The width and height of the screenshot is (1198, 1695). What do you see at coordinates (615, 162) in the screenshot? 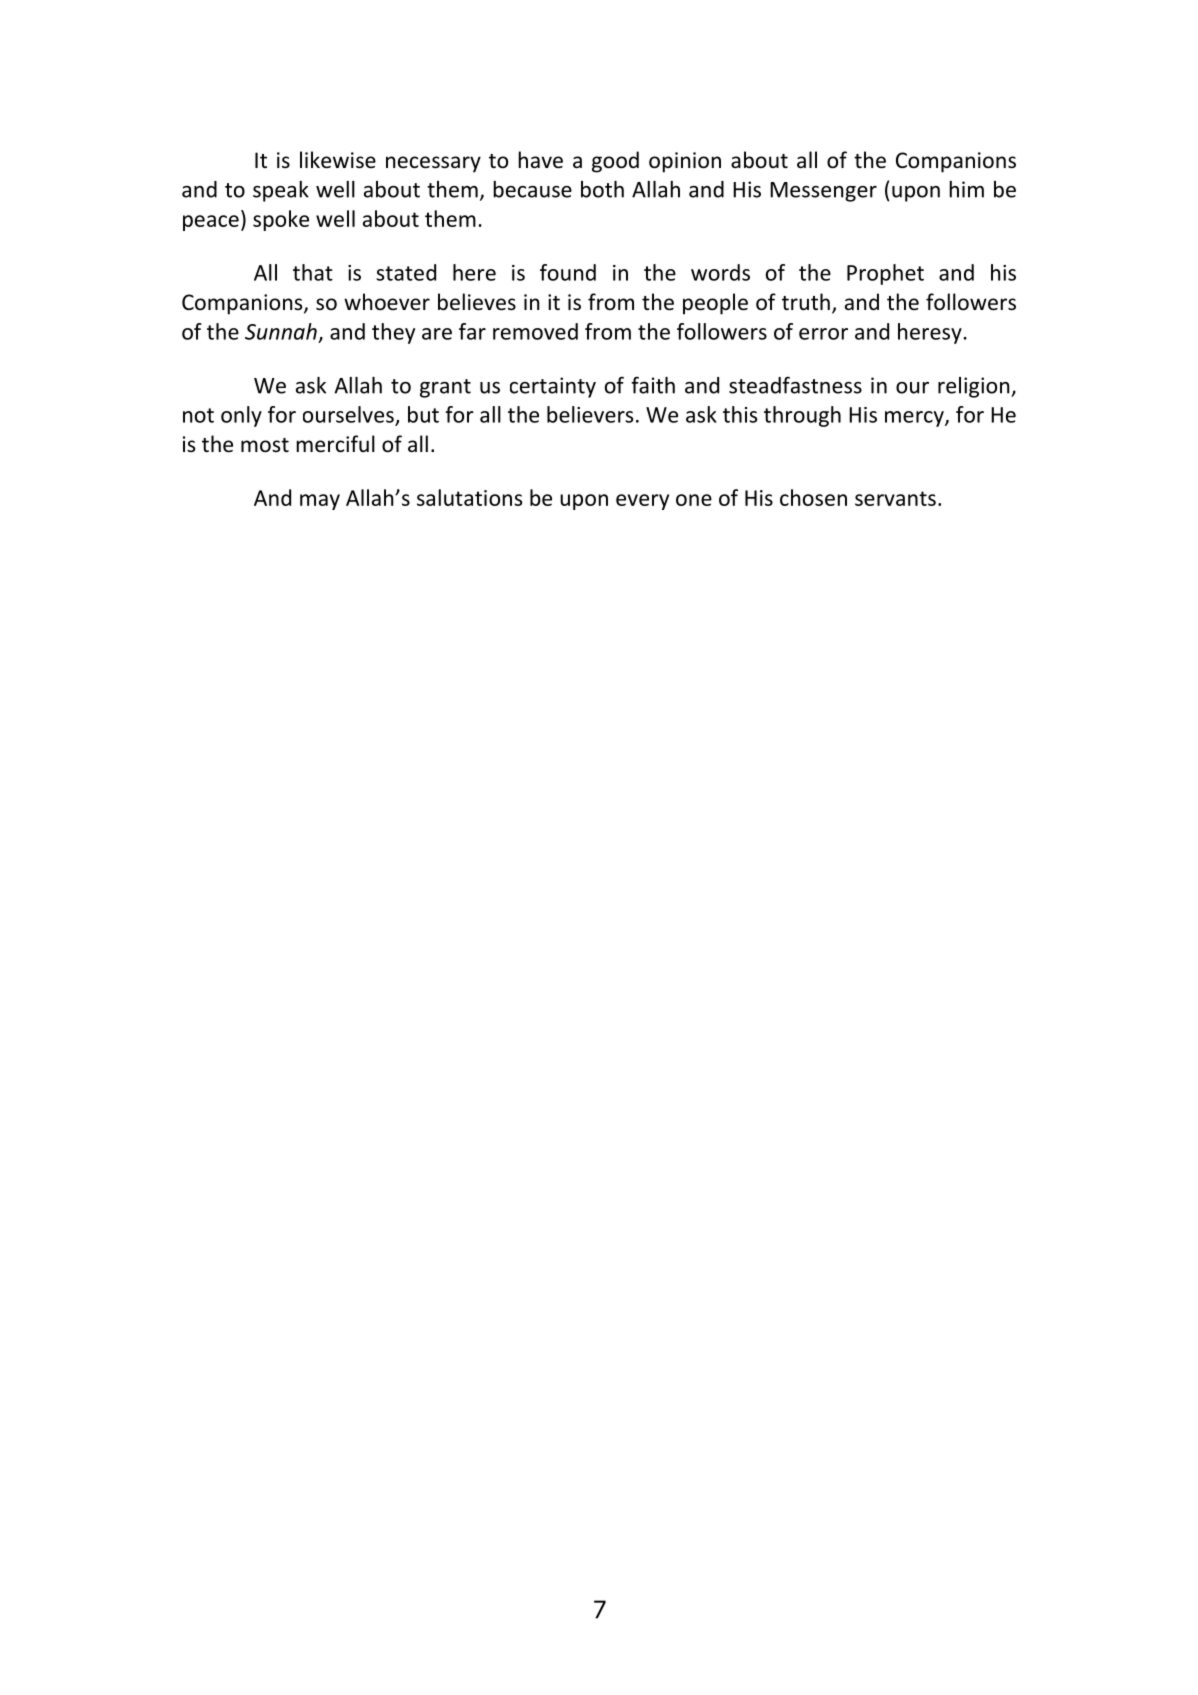
I see `good` at bounding box center [615, 162].
